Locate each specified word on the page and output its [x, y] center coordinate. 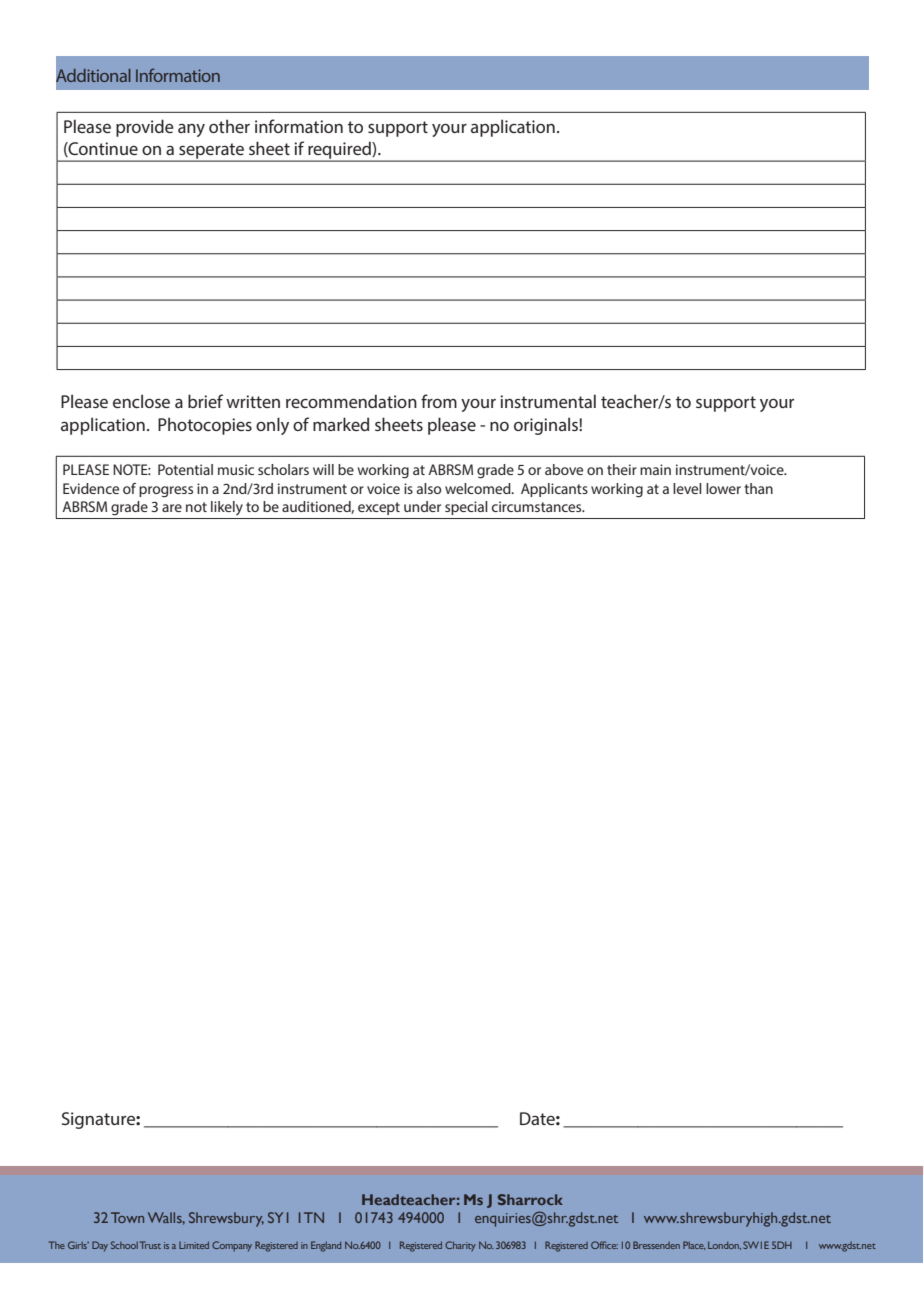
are [172, 508]
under [422, 506]
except [379, 508]
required [339, 151]
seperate [211, 152]
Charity [460, 1246]
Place [694, 1245]
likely [227, 508]
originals [547, 426]
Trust [150, 1245]
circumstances [538, 506]
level [687, 488]
